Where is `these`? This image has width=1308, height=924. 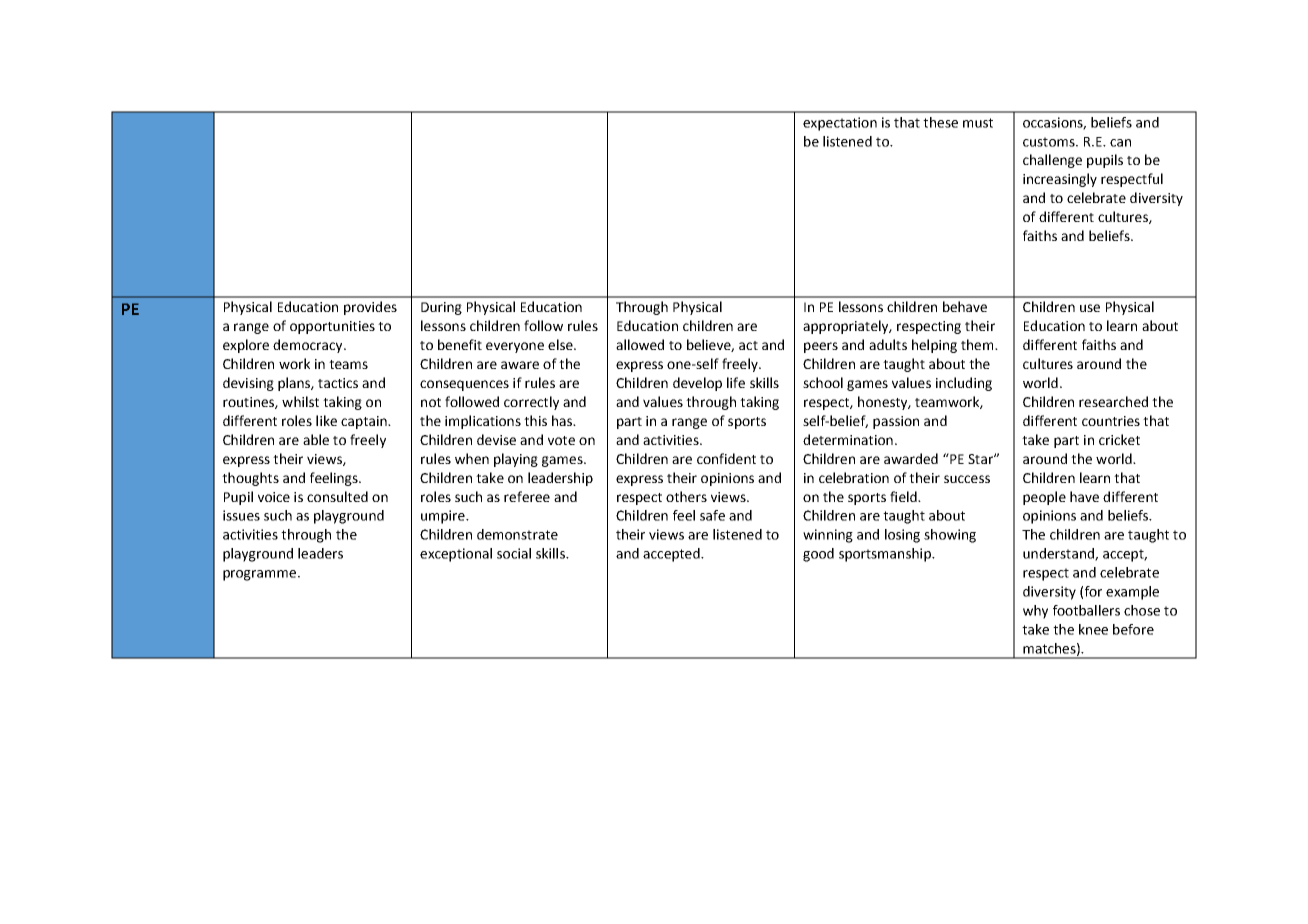 these is located at coordinates (940, 122).
